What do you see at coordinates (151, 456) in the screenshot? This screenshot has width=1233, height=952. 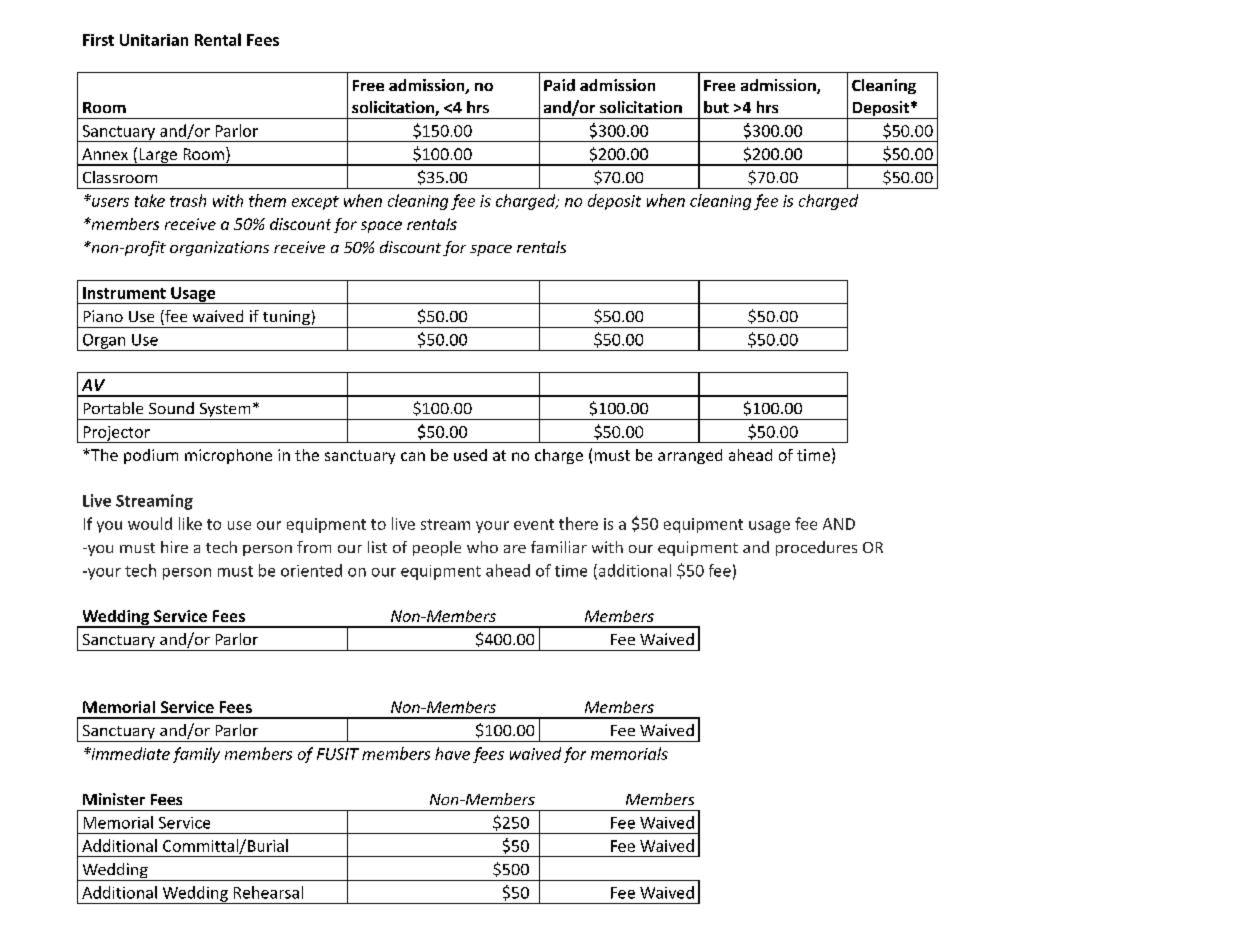 I see `podium` at bounding box center [151, 456].
